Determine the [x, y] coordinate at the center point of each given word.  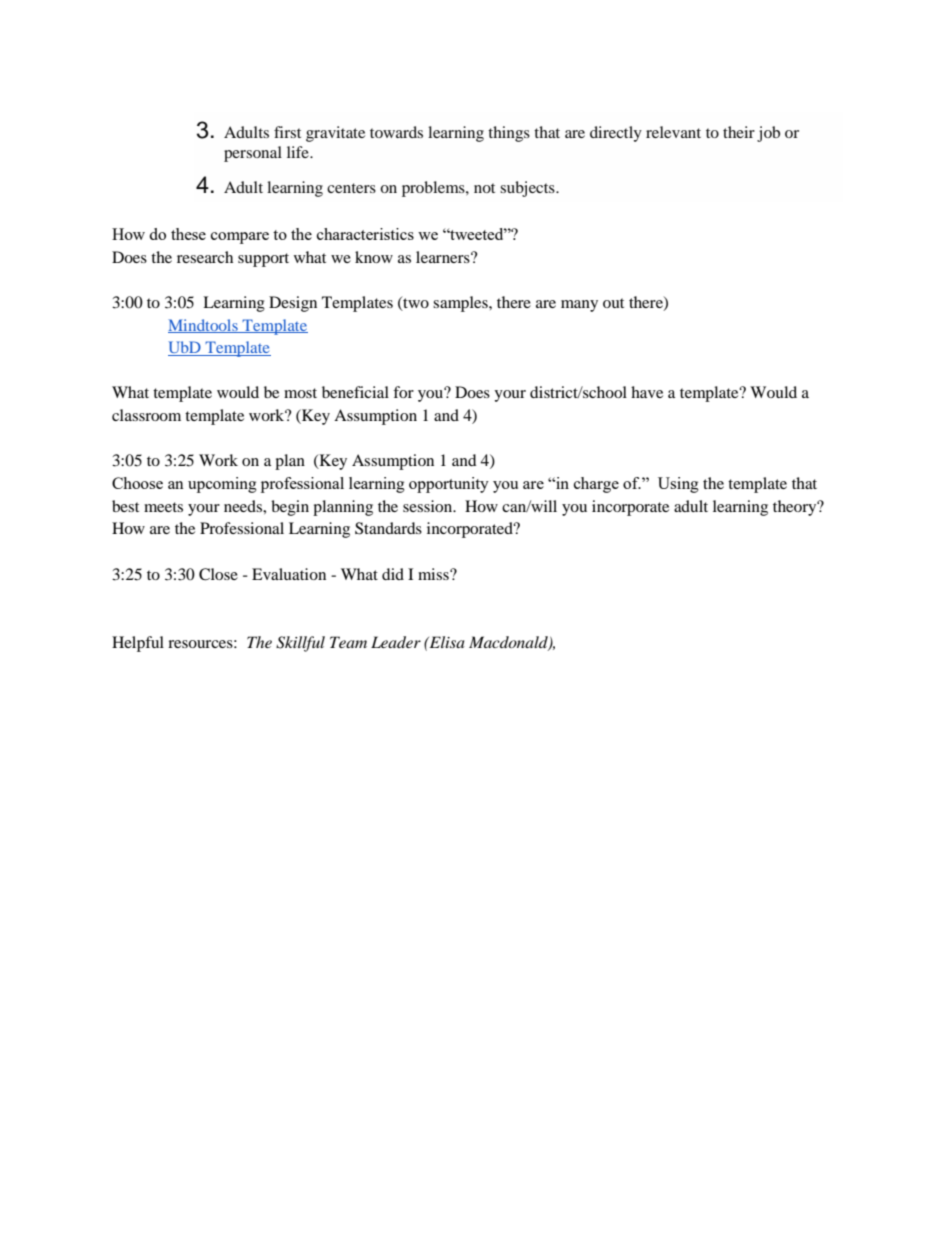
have [647, 392]
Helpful [138, 644]
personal [253, 154]
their [739, 132]
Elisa [446, 642]
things [509, 134]
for [403, 392]
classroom [146, 415]
